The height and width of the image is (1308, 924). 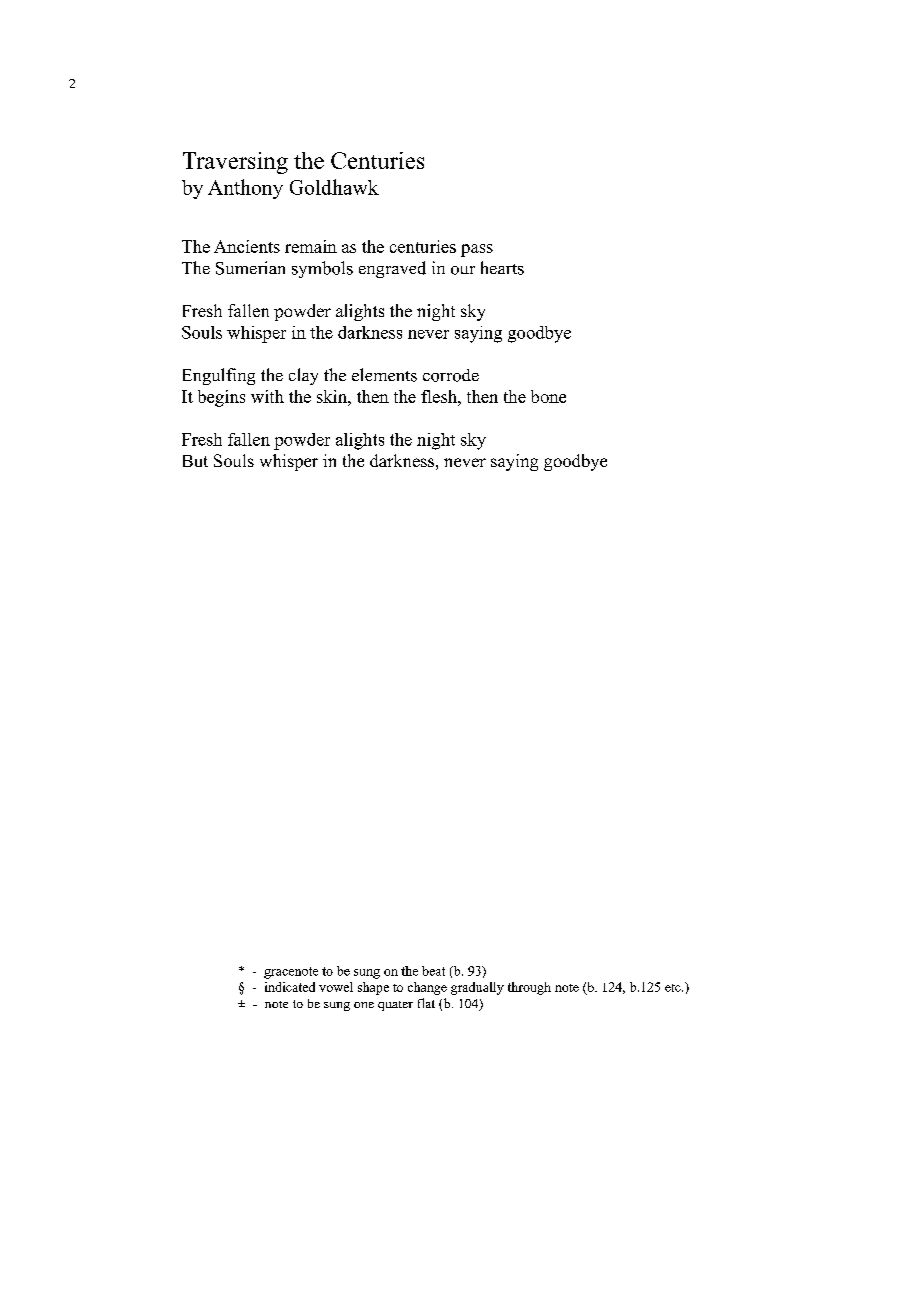 What do you see at coordinates (290, 987) in the image?
I see `indicated` at bounding box center [290, 987].
